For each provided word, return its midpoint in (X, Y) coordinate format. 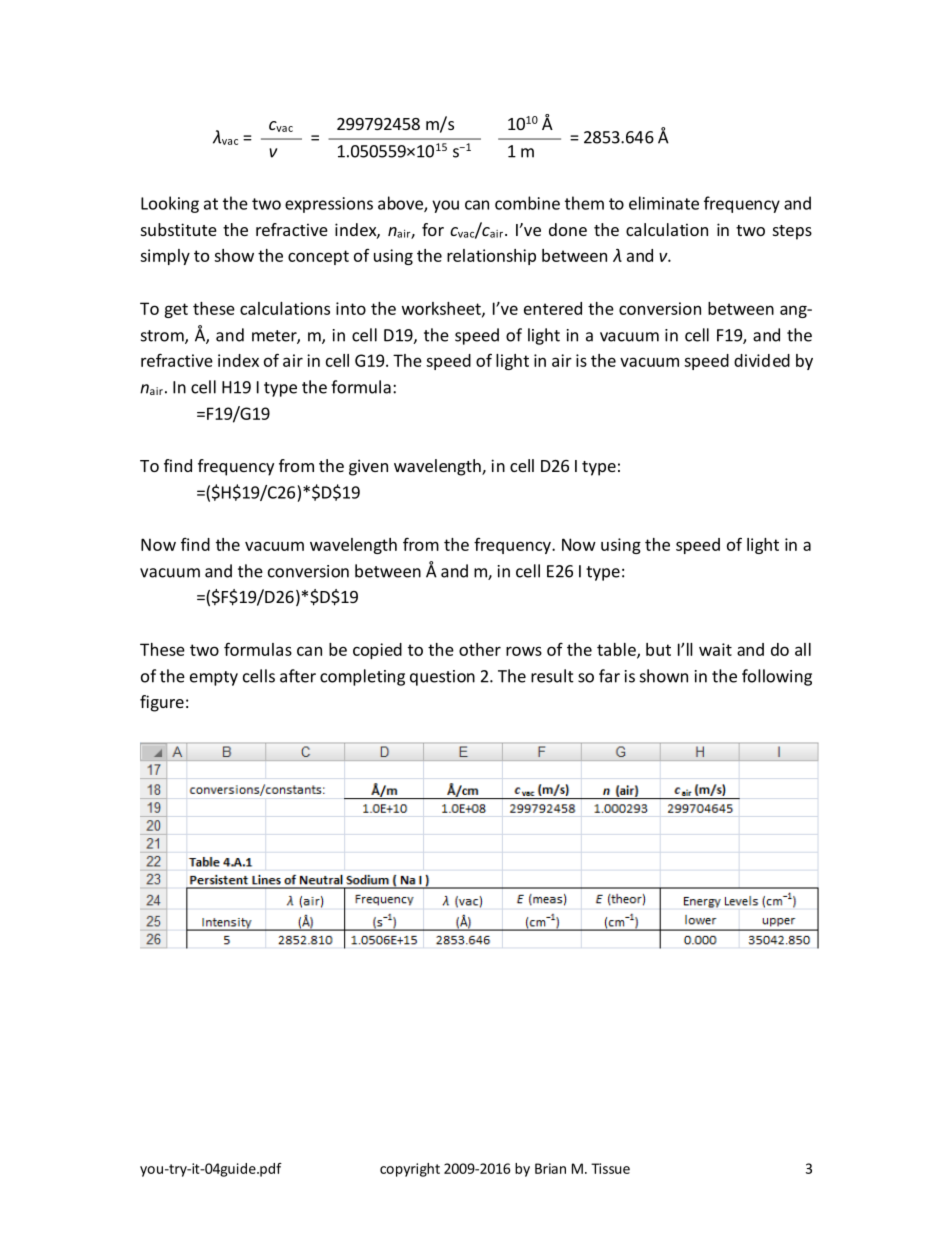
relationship (491, 257)
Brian (550, 1168)
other (480, 649)
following (777, 677)
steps (792, 232)
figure (162, 703)
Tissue (610, 1168)
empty (214, 678)
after (298, 676)
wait (715, 649)
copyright (410, 1170)
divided (762, 360)
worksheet (442, 309)
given (368, 467)
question (442, 678)
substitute (179, 229)
